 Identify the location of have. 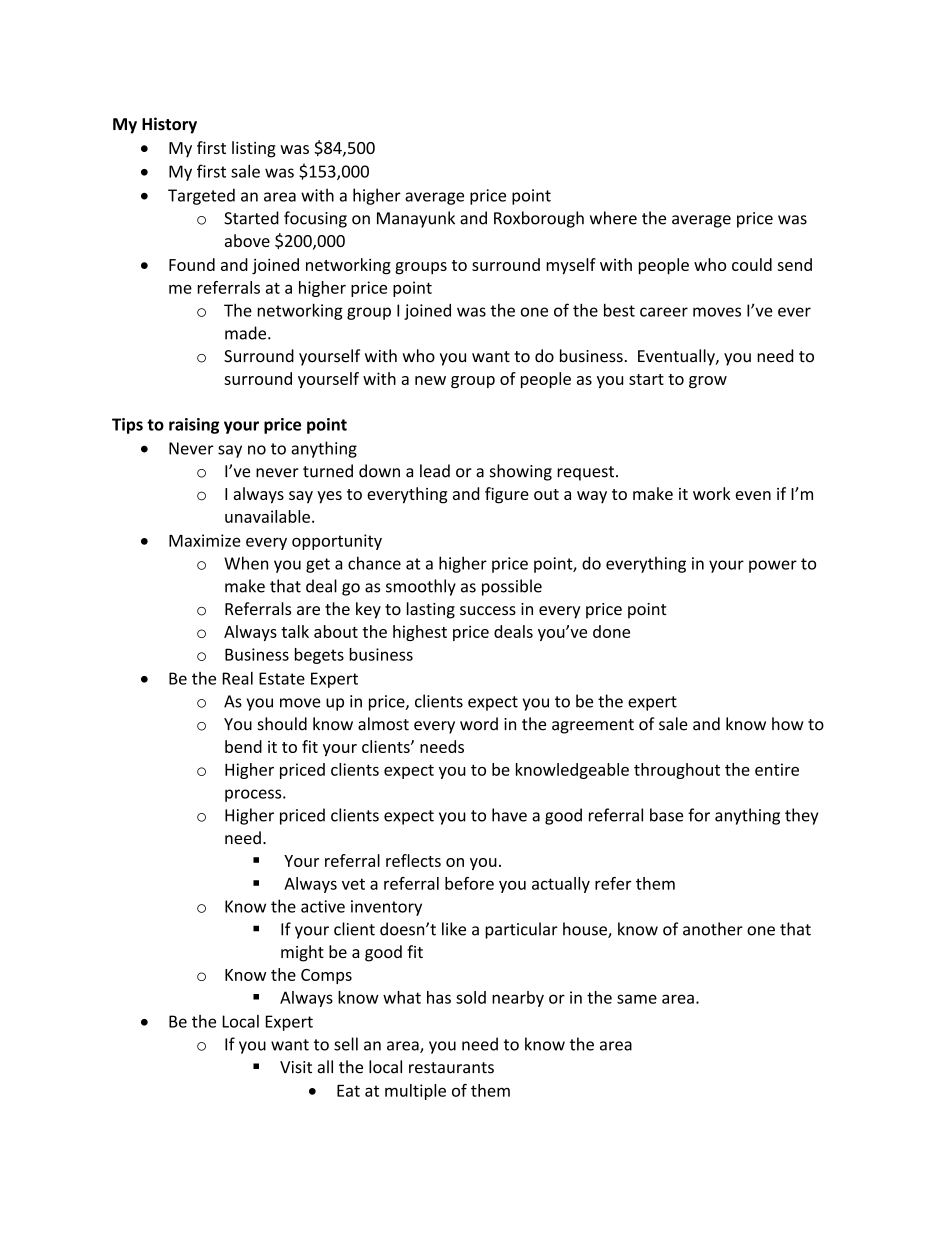
(509, 815).
